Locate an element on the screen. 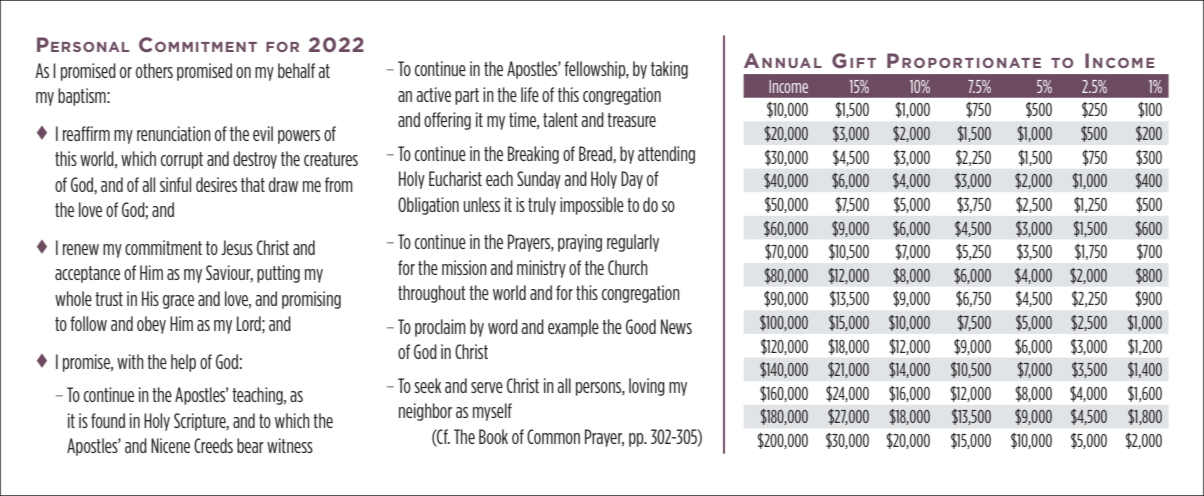 This screenshot has width=1204, height=496. others is located at coordinates (154, 70).
